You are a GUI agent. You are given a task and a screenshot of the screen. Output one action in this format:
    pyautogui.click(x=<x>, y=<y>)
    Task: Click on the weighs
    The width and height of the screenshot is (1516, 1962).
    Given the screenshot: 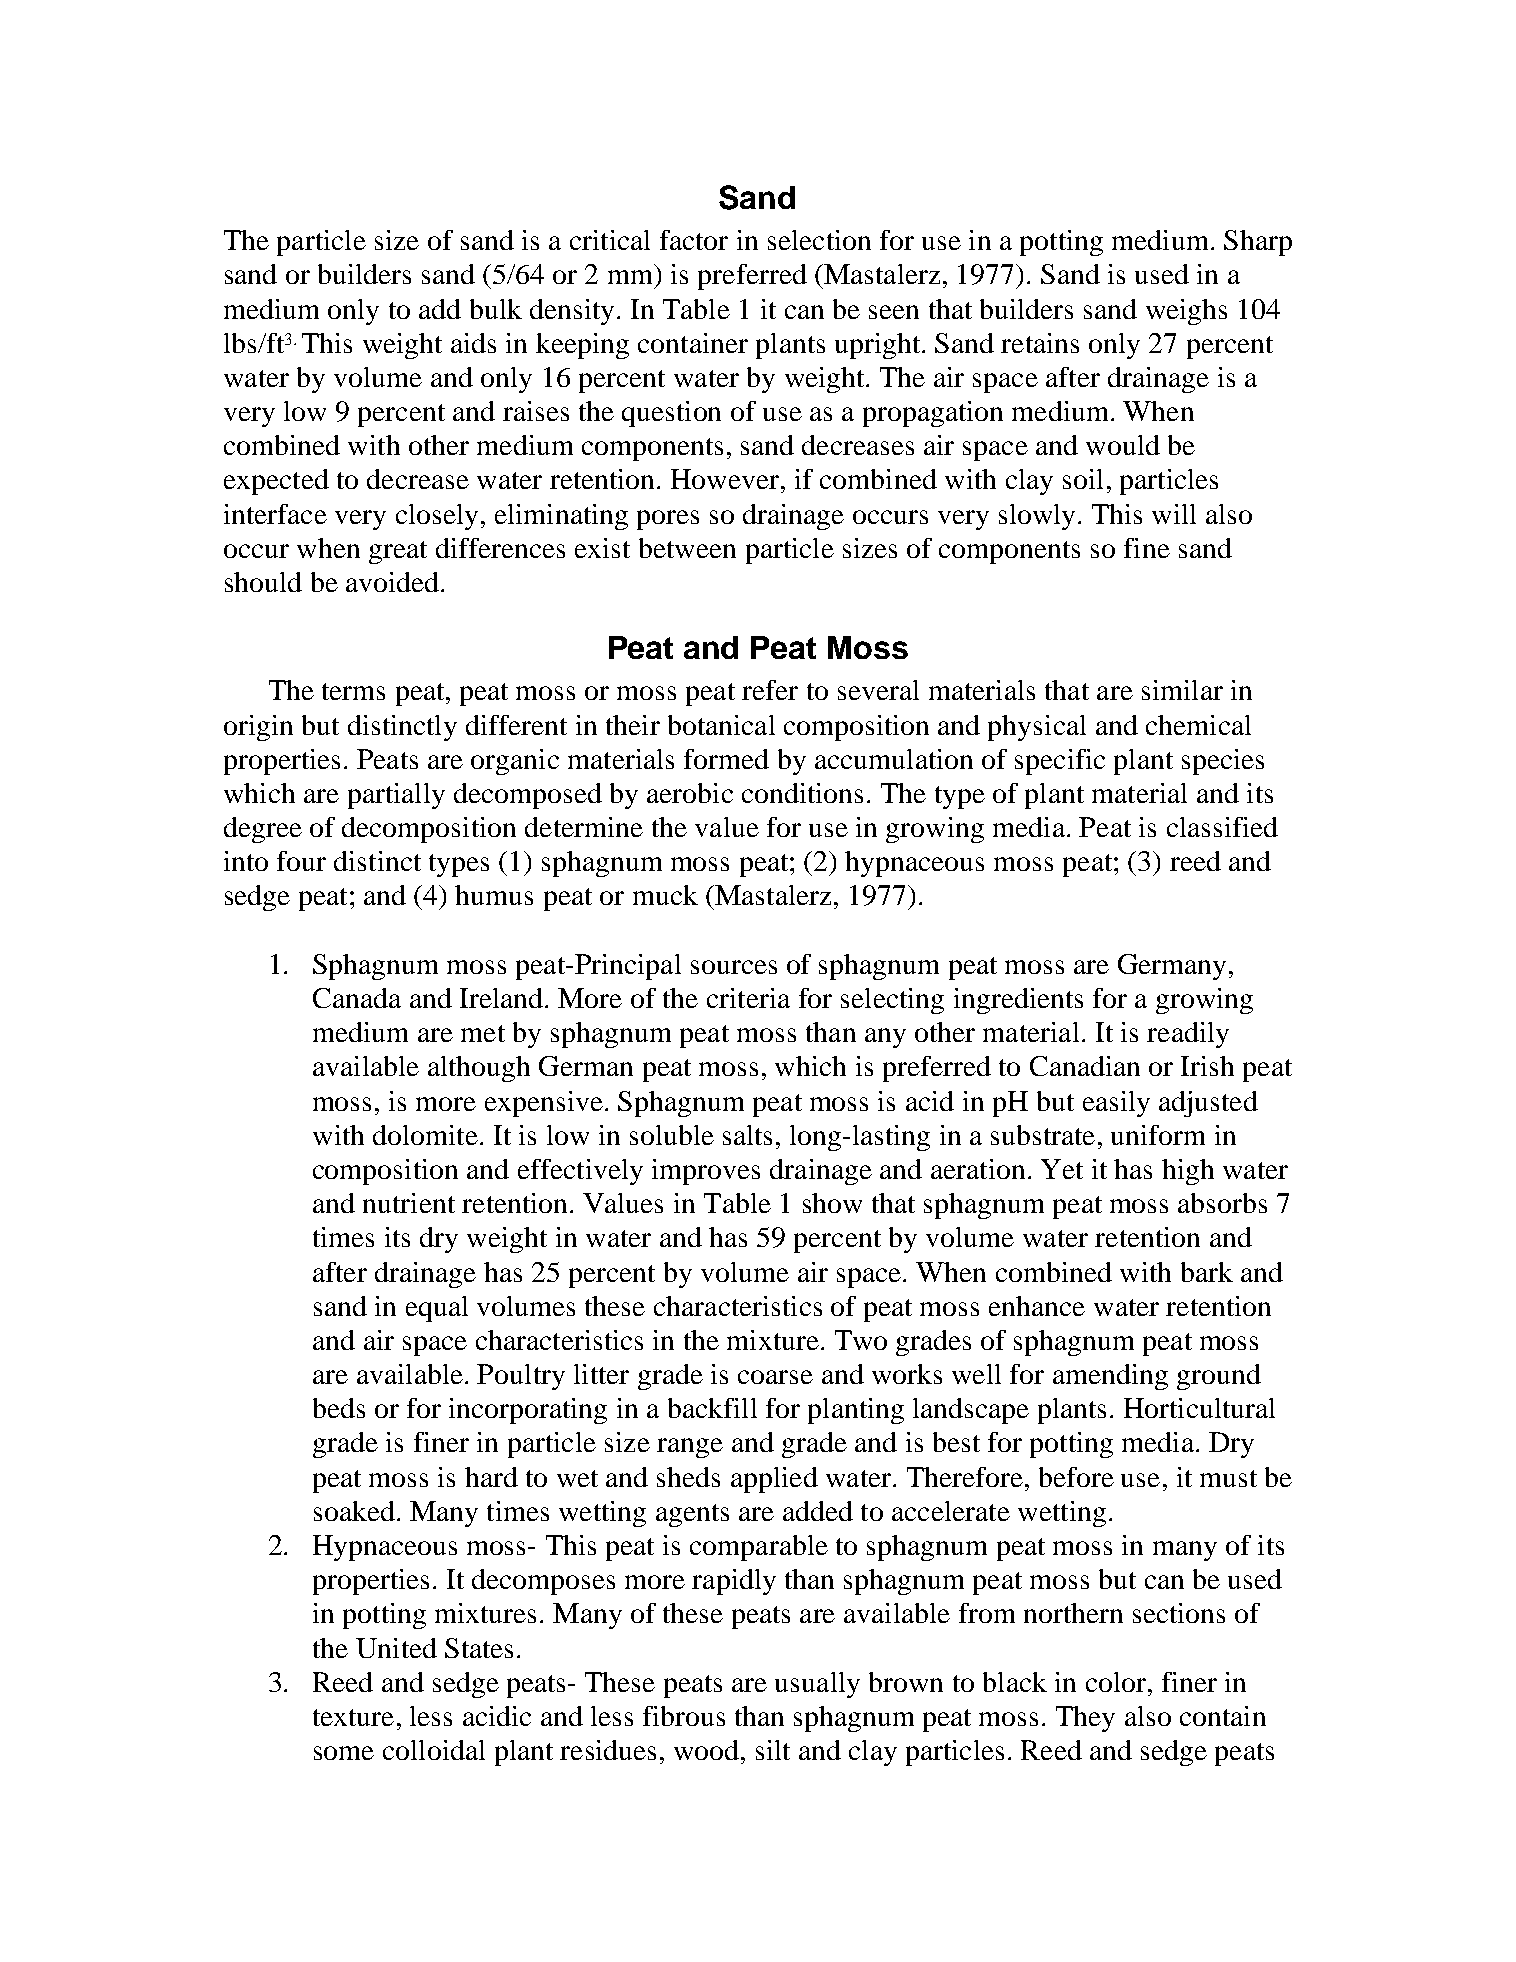 What is the action you would take?
    pyautogui.click(x=1186, y=312)
